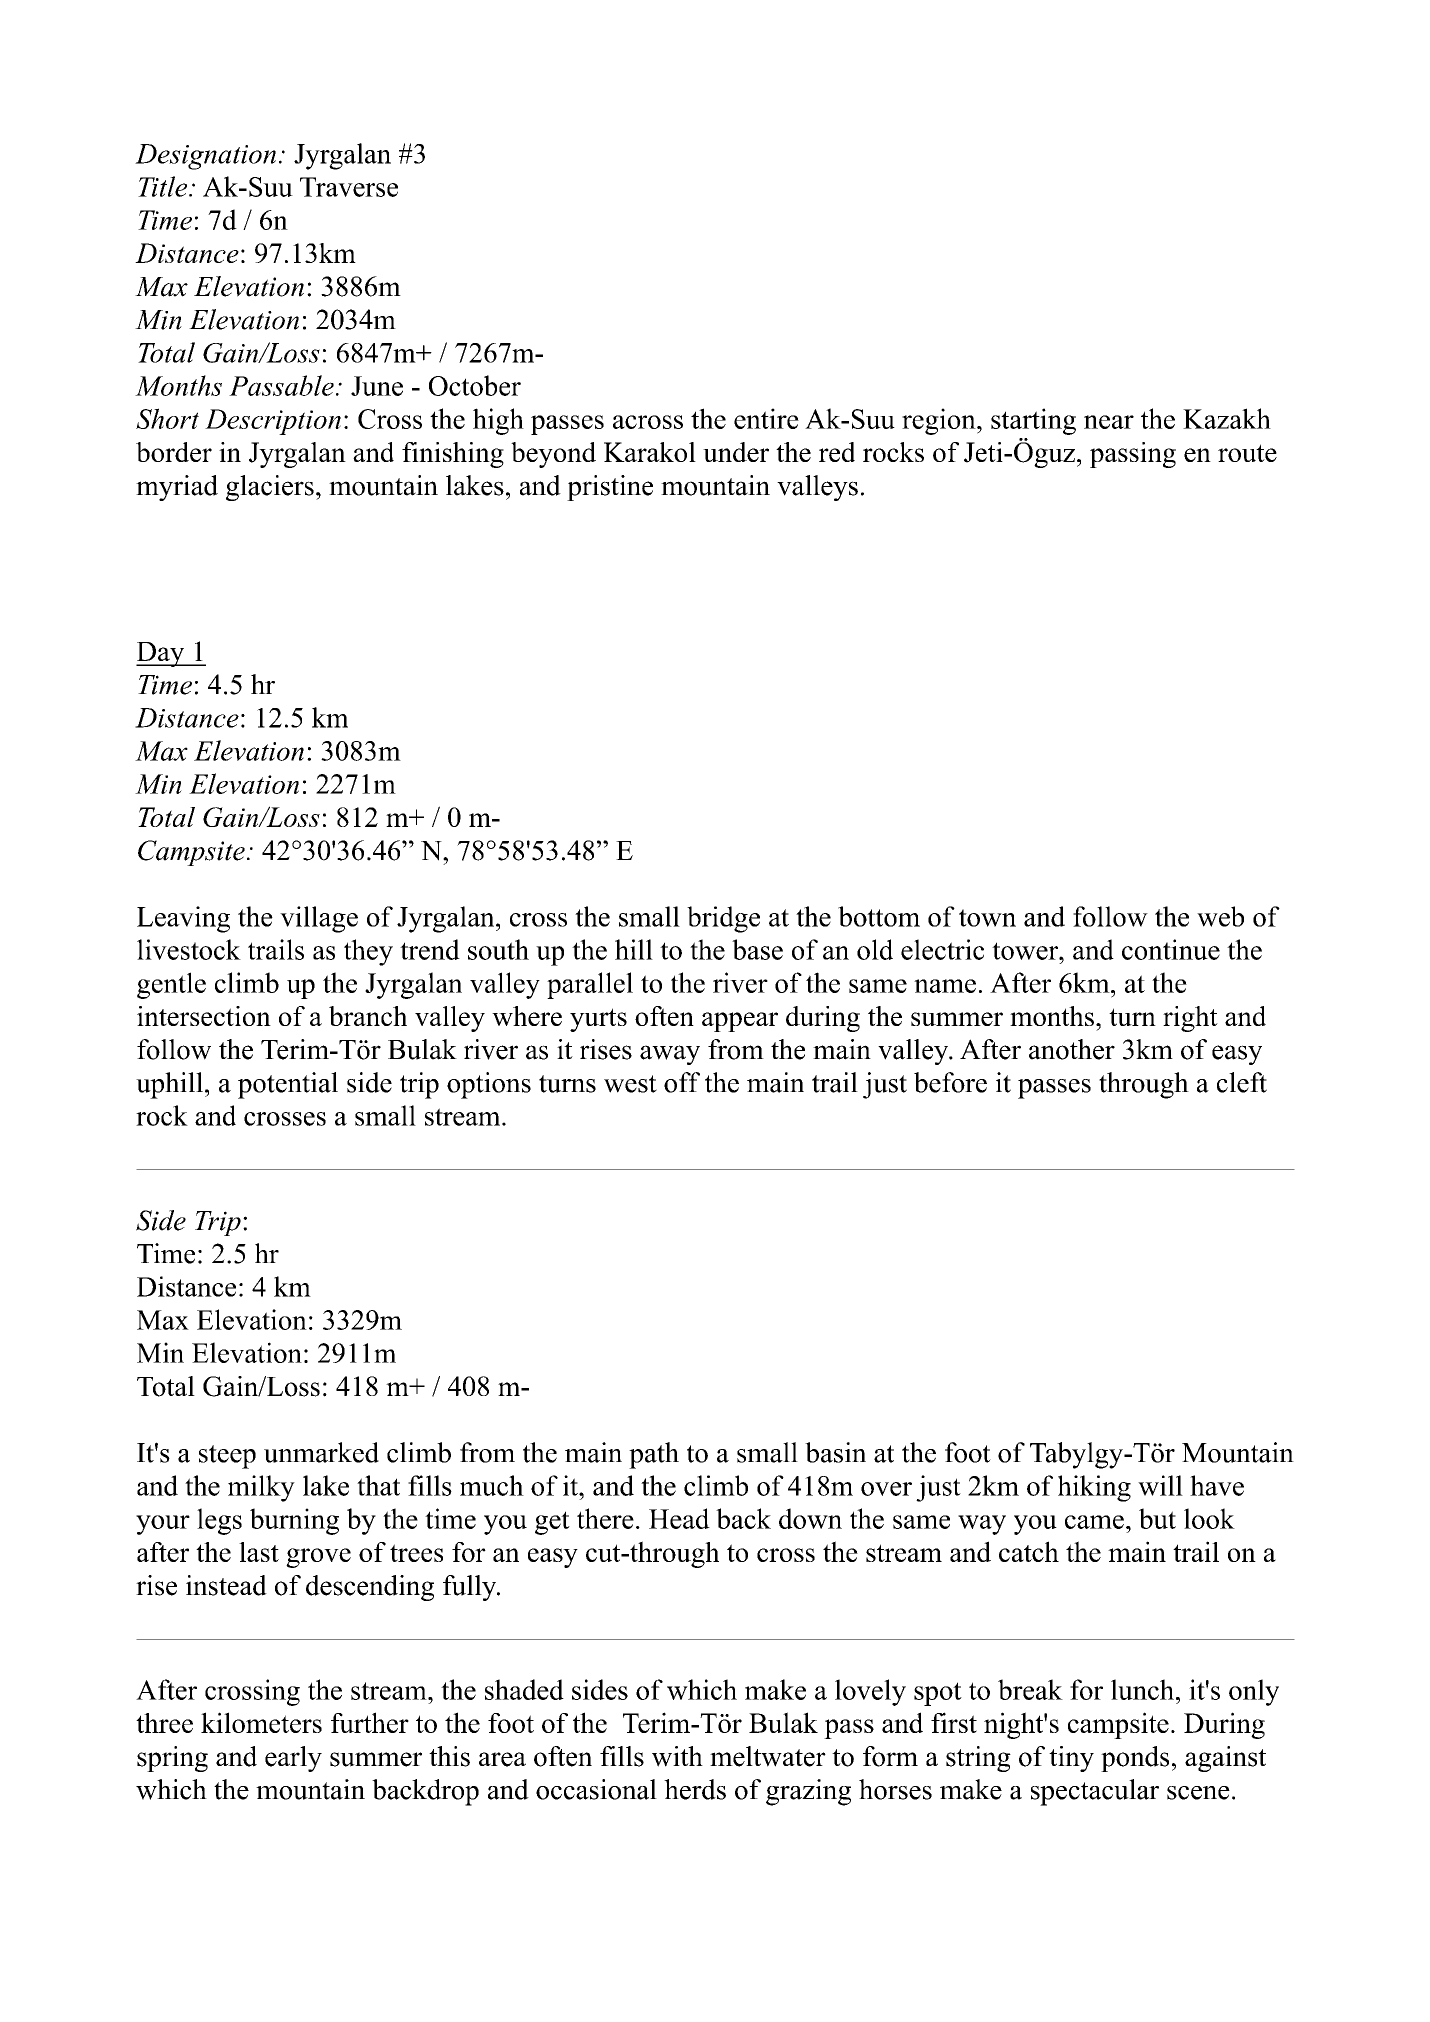 The width and height of the page is (1430, 2022). What do you see at coordinates (1072, 1049) in the page?
I see `another` at bounding box center [1072, 1049].
